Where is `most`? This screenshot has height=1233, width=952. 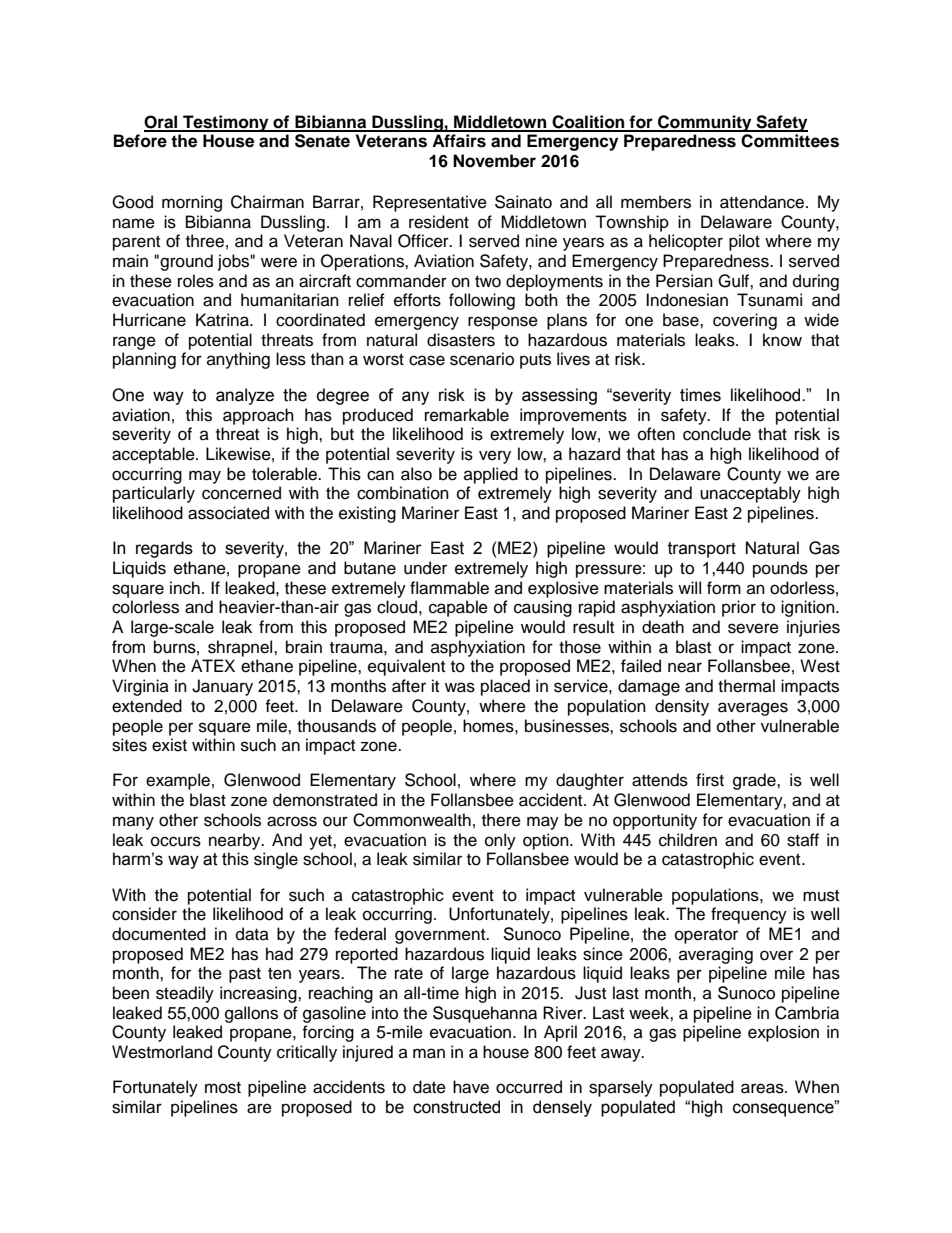 most is located at coordinates (223, 1088).
